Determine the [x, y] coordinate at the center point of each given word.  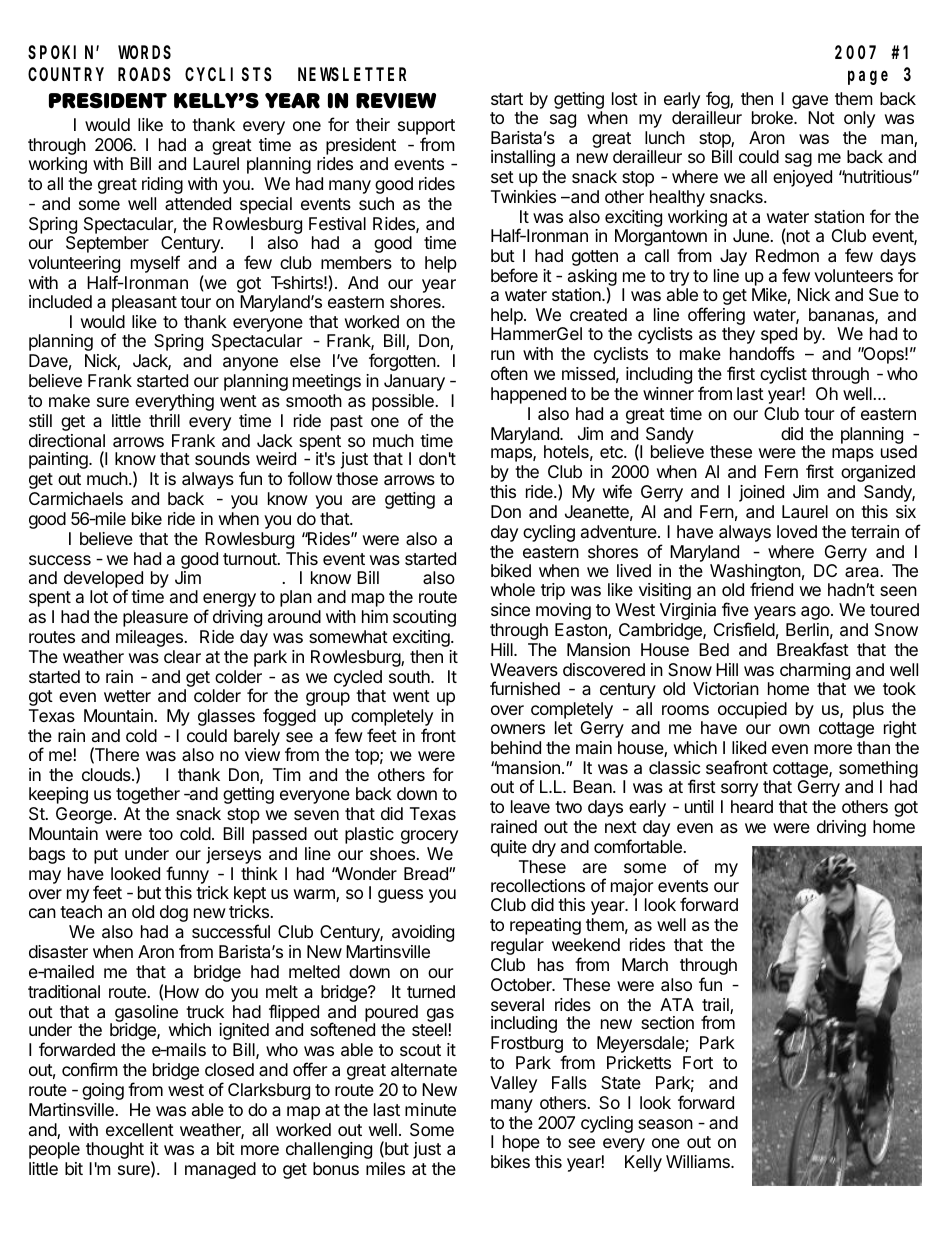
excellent [140, 1129]
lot [99, 596]
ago [816, 613]
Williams [699, 1162]
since [510, 609]
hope [521, 1143]
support [426, 128]
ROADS [144, 74]
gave [810, 102]
